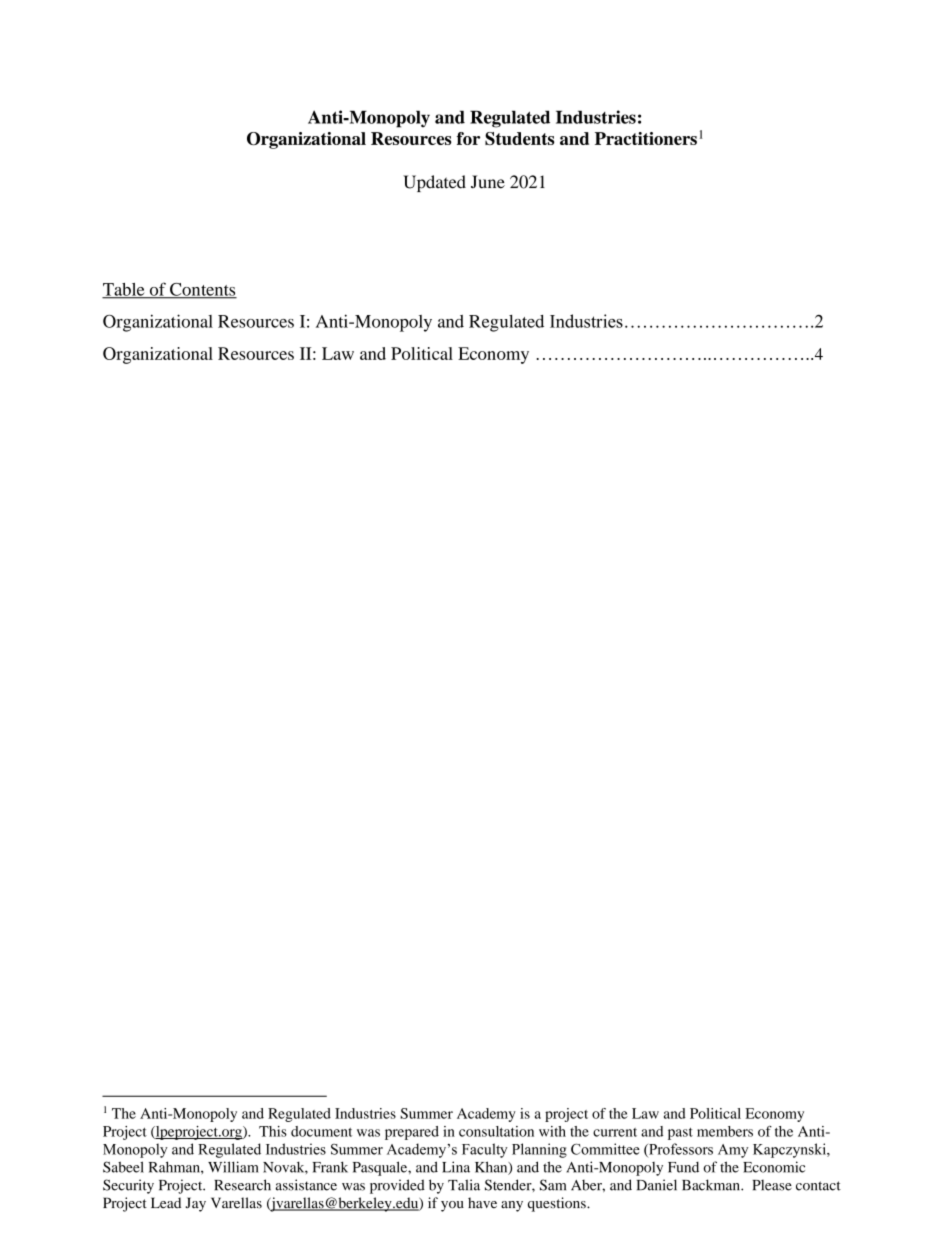  What do you see at coordinates (464, 1185) in the image?
I see `Talia` at bounding box center [464, 1185].
